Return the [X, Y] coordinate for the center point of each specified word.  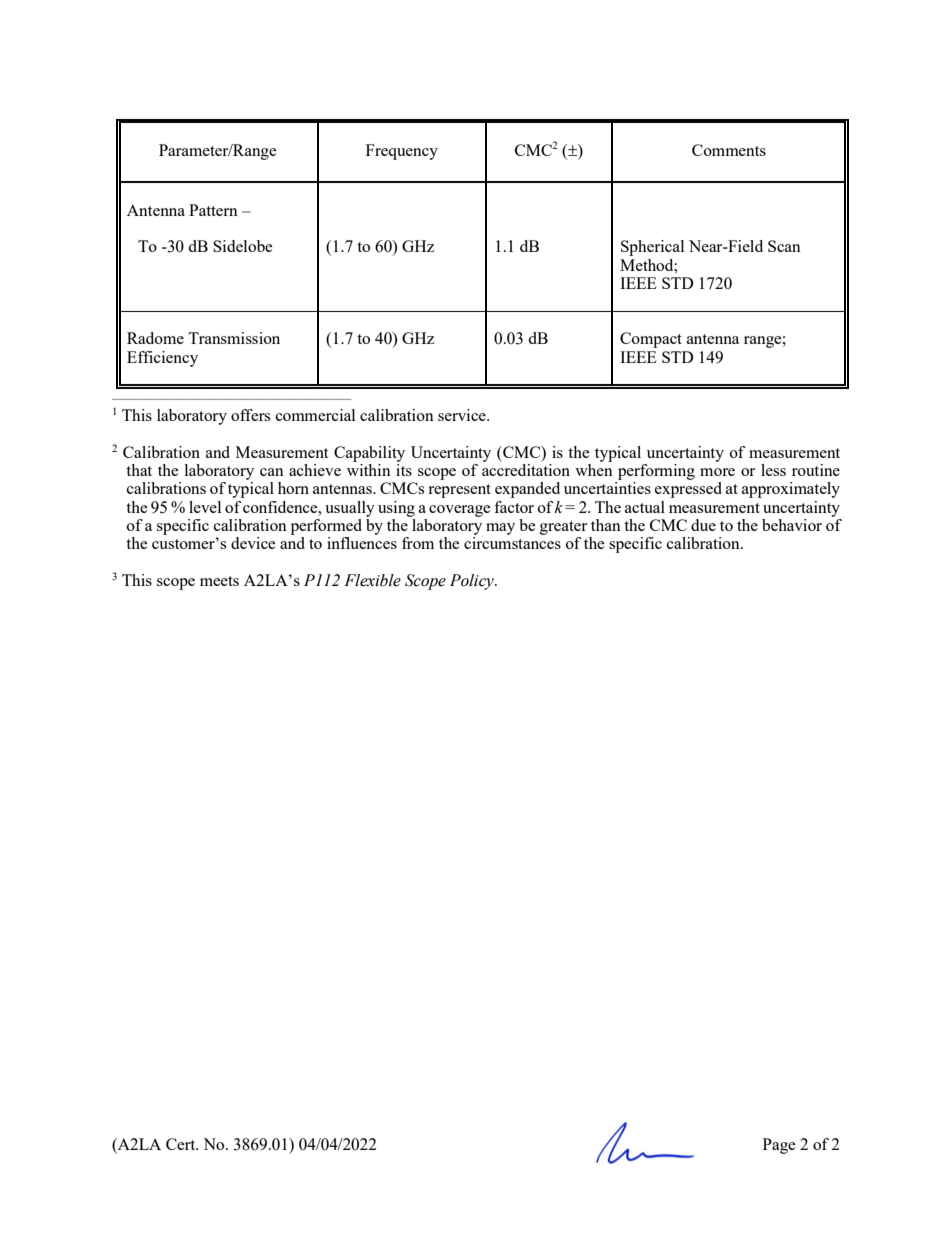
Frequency [402, 152]
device [253, 543]
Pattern [213, 210]
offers [250, 415]
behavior [792, 525]
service [463, 415]
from [418, 543]
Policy [473, 582]
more [717, 472]
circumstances [512, 543]
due [703, 525]
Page [779, 1146]
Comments [729, 150]
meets [219, 581]
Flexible [372, 580]
